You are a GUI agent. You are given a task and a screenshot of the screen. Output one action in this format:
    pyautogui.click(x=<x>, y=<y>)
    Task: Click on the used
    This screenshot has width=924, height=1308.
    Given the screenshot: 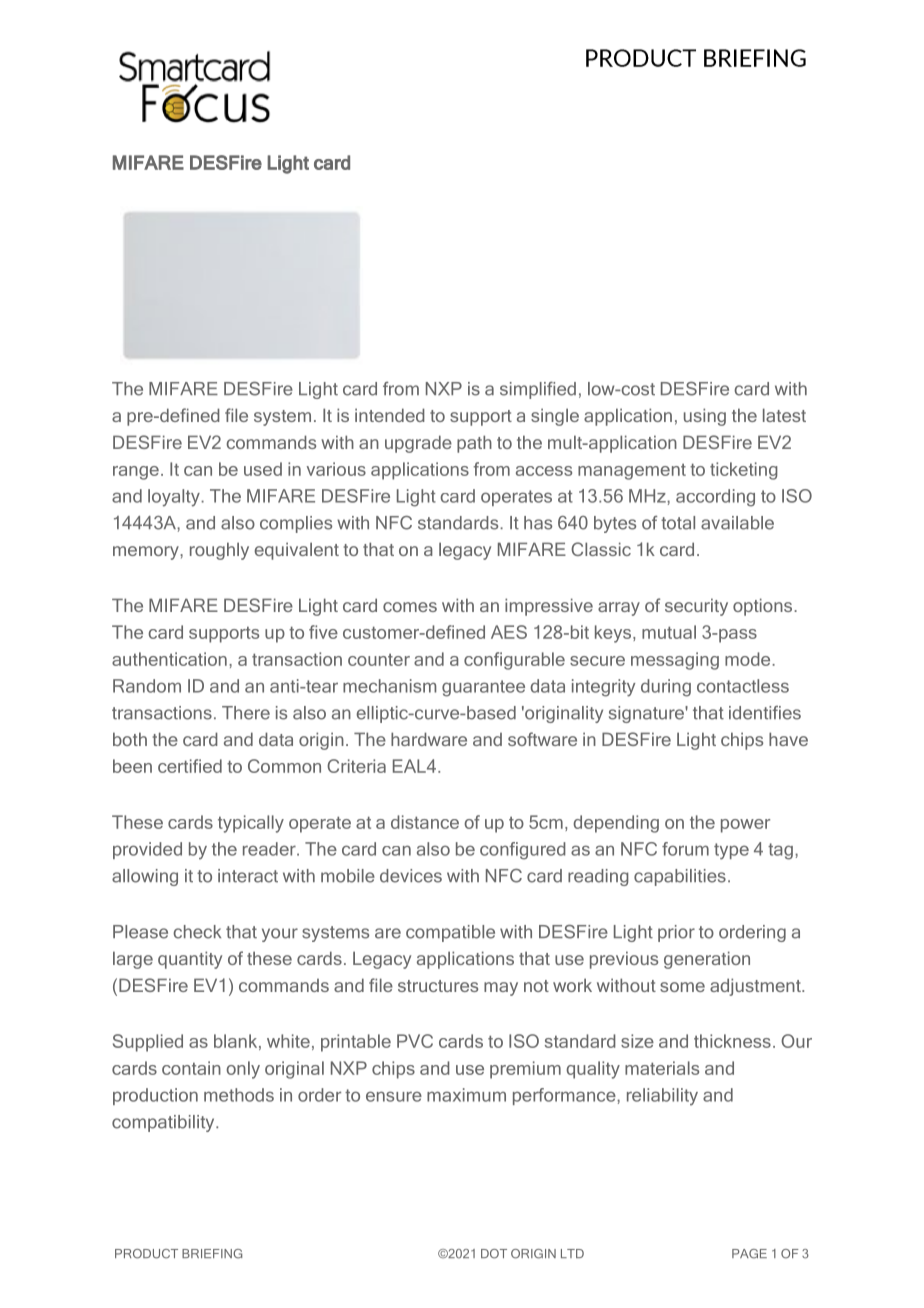 What is the action you would take?
    pyautogui.click(x=263, y=469)
